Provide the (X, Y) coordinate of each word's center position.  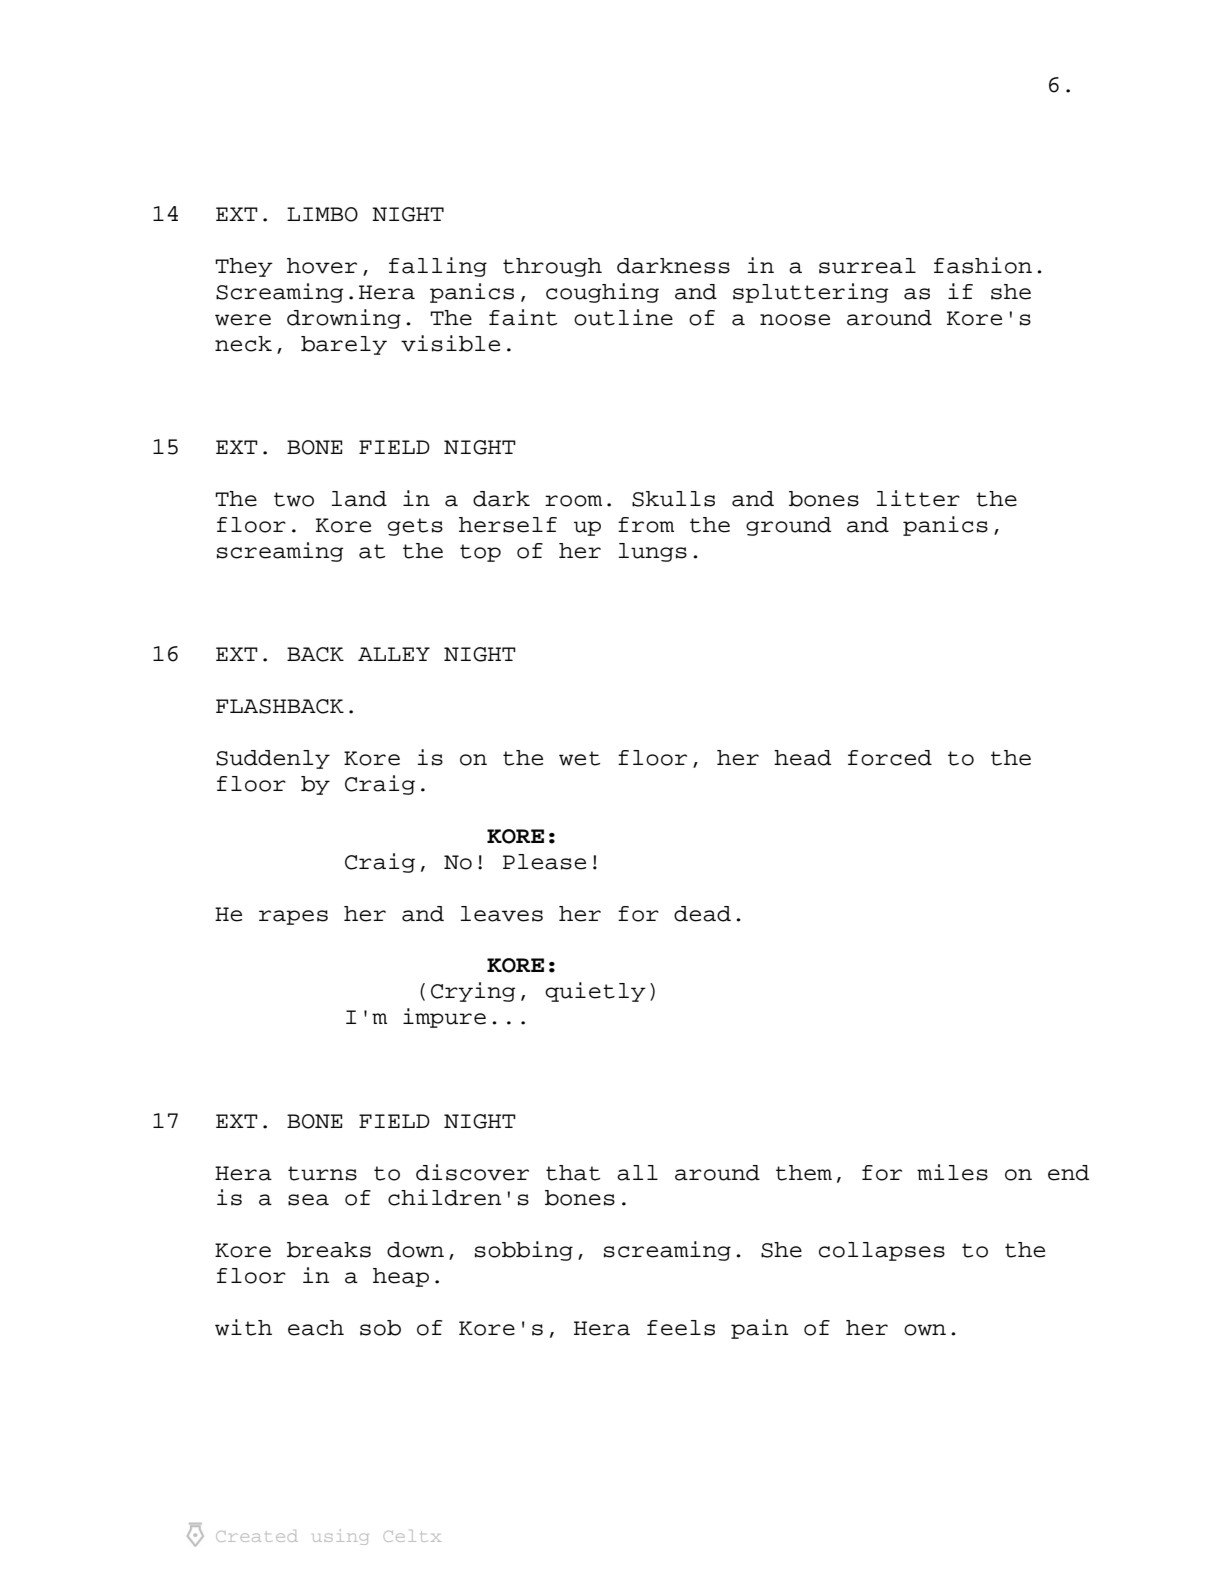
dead (702, 914)
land (359, 499)
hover (322, 266)
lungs (653, 552)
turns (322, 1173)
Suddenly (273, 759)
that (573, 1173)
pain (759, 1329)
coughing (602, 293)
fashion (983, 265)
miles (952, 1172)
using (340, 1537)
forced (890, 758)
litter (918, 498)
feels (681, 1328)
